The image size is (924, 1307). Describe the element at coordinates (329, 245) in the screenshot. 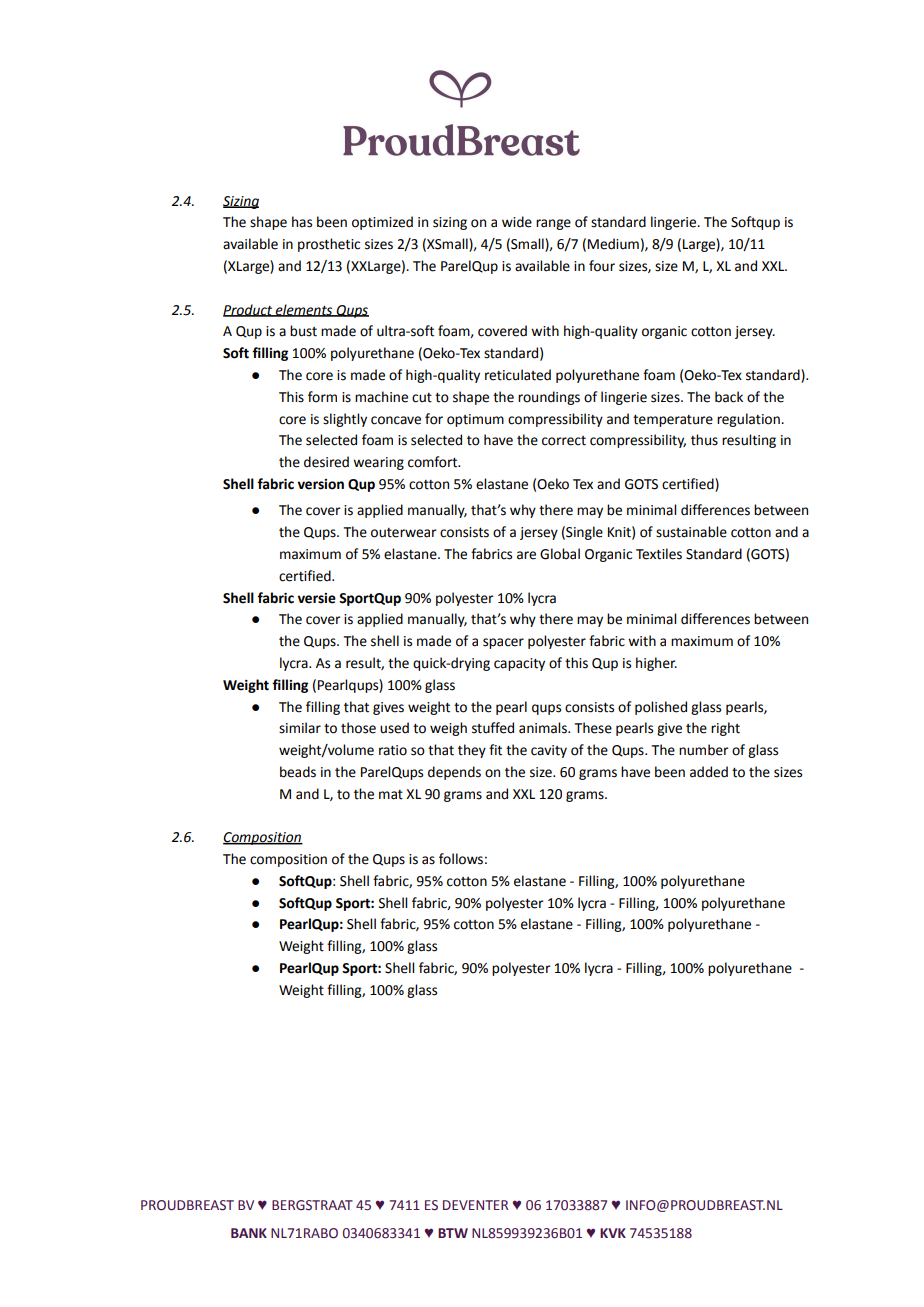

I see `prosthetic` at that location.
